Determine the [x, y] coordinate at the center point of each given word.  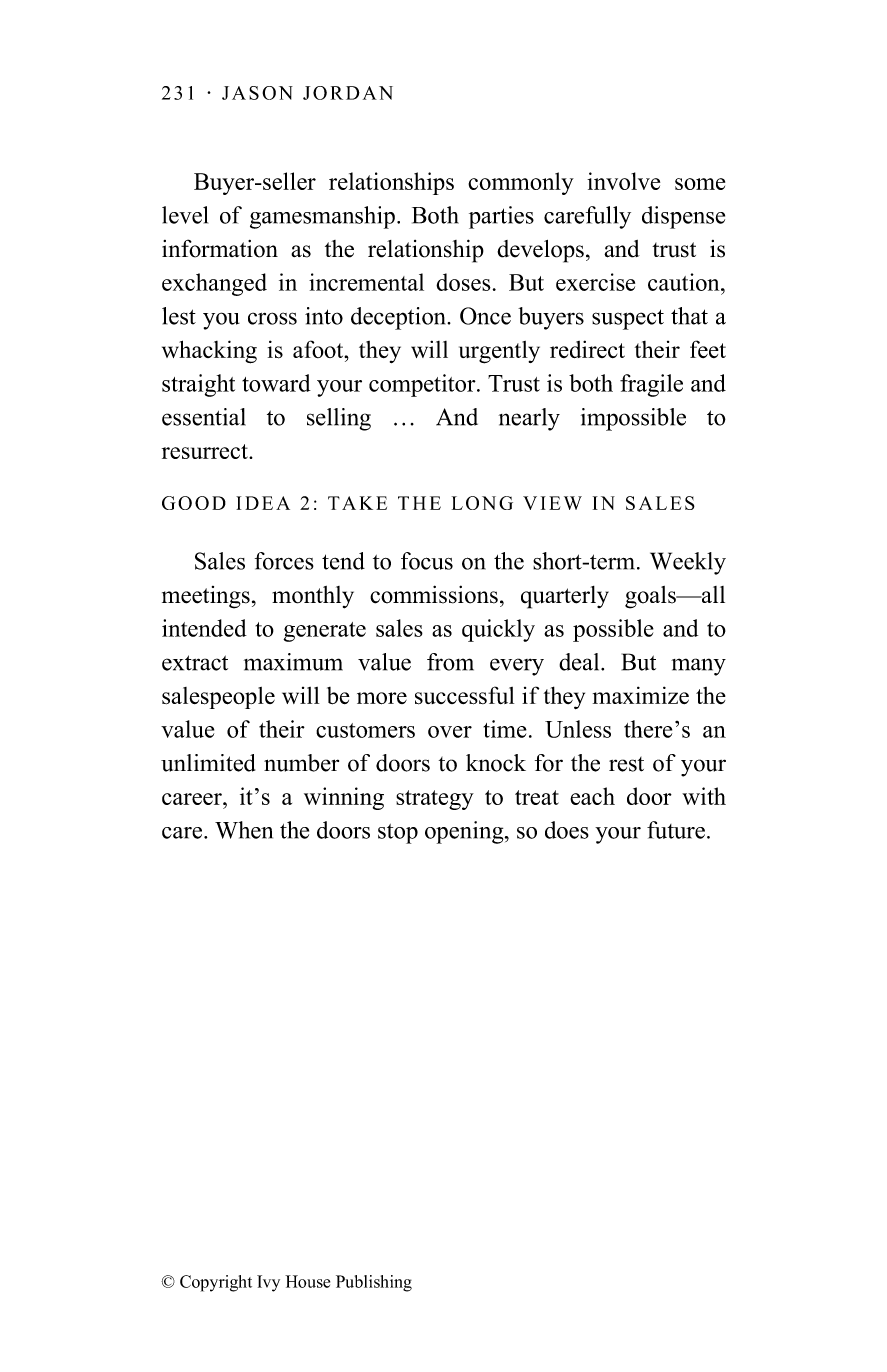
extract [195, 663]
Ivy [268, 1283]
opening [465, 832]
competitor [423, 385]
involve [623, 181]
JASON [257, 93]
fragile [651, 385]
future [676, 830]
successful [464, 695]
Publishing [374, 1283]
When [244, 830]
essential [204, 417]
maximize [641, 695]
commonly [521, 183]
